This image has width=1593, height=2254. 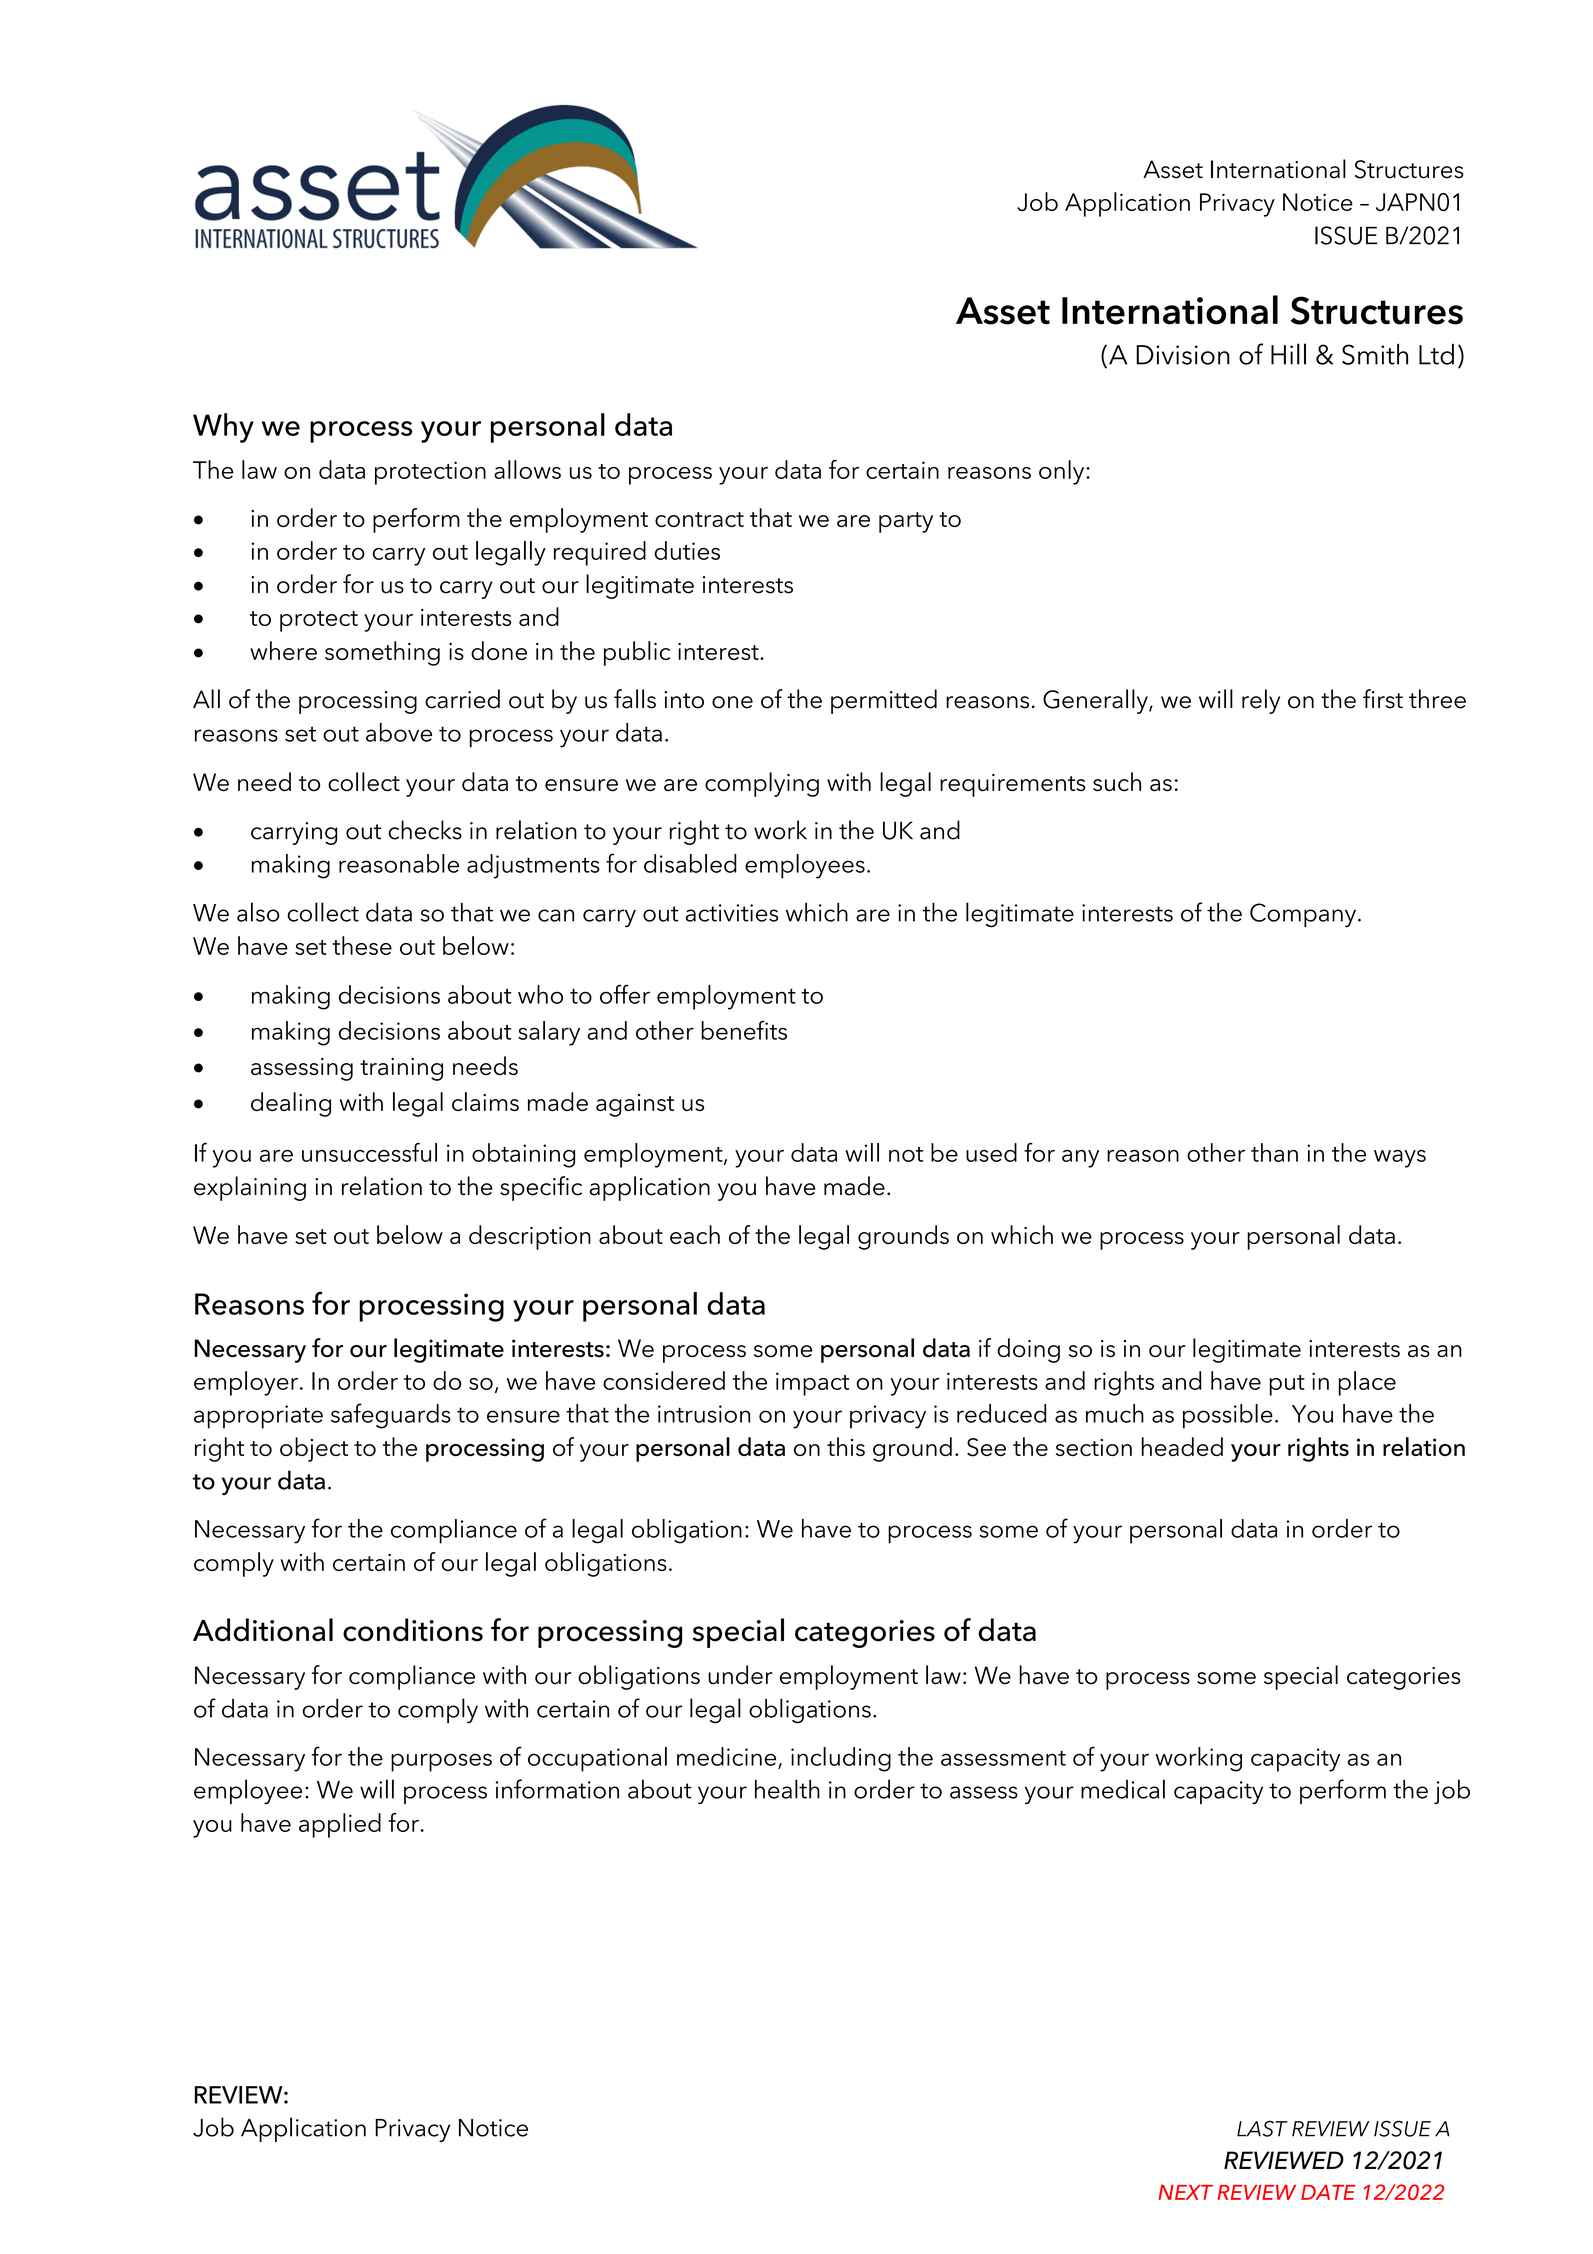 What do you see at coordinates (744, 1030) in the image?
I see `benefits` at bounding box center [744, 1030].
